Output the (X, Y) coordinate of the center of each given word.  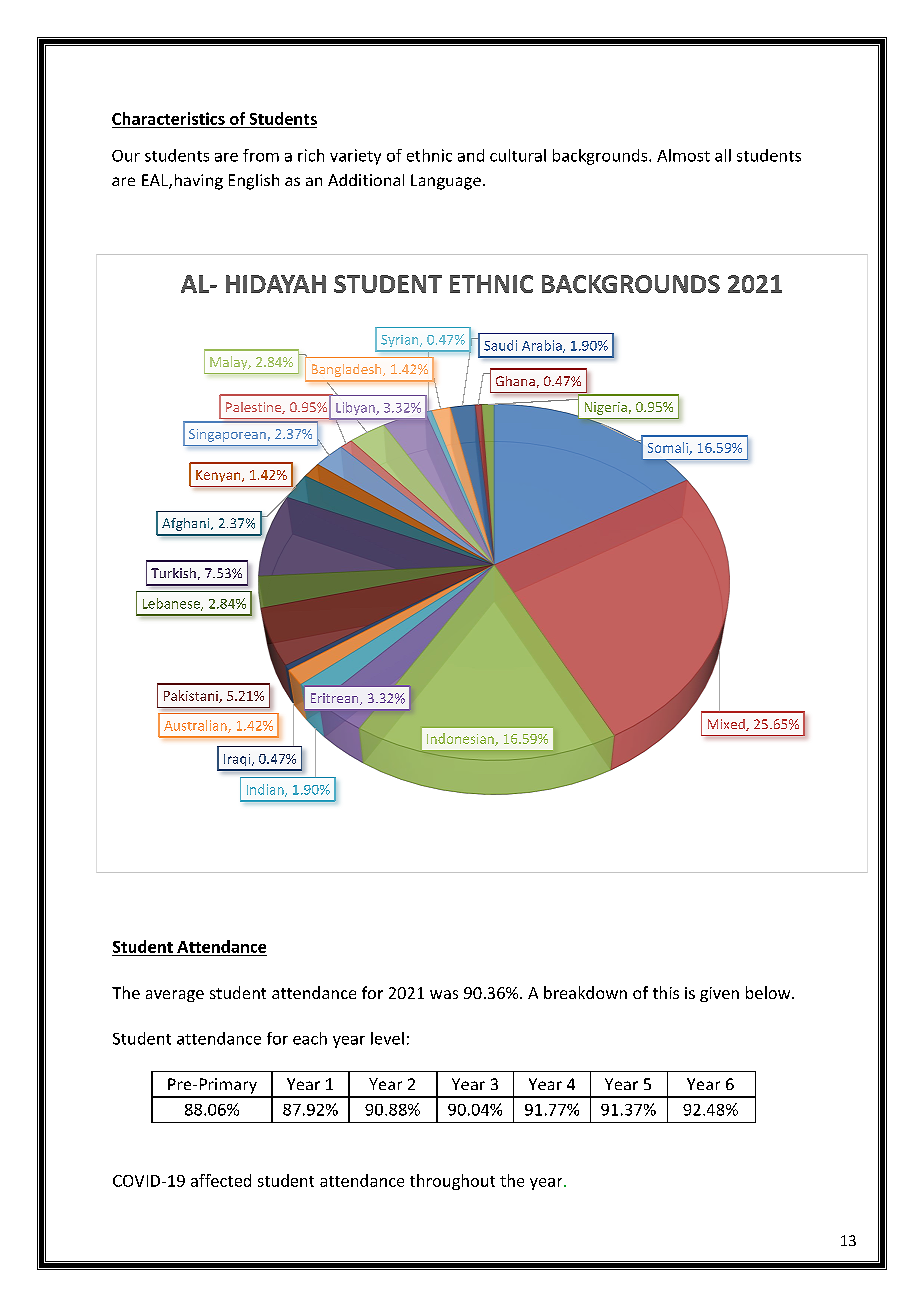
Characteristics (168, 118)
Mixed (727, 725)
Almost (683, 155)
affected (221, 1180)
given (719, 994)
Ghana (515, 381)
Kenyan (219, 476)
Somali (669, 448)
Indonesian (461, 739)
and (471, 155)
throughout (452, 1182)
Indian (266, 790)
